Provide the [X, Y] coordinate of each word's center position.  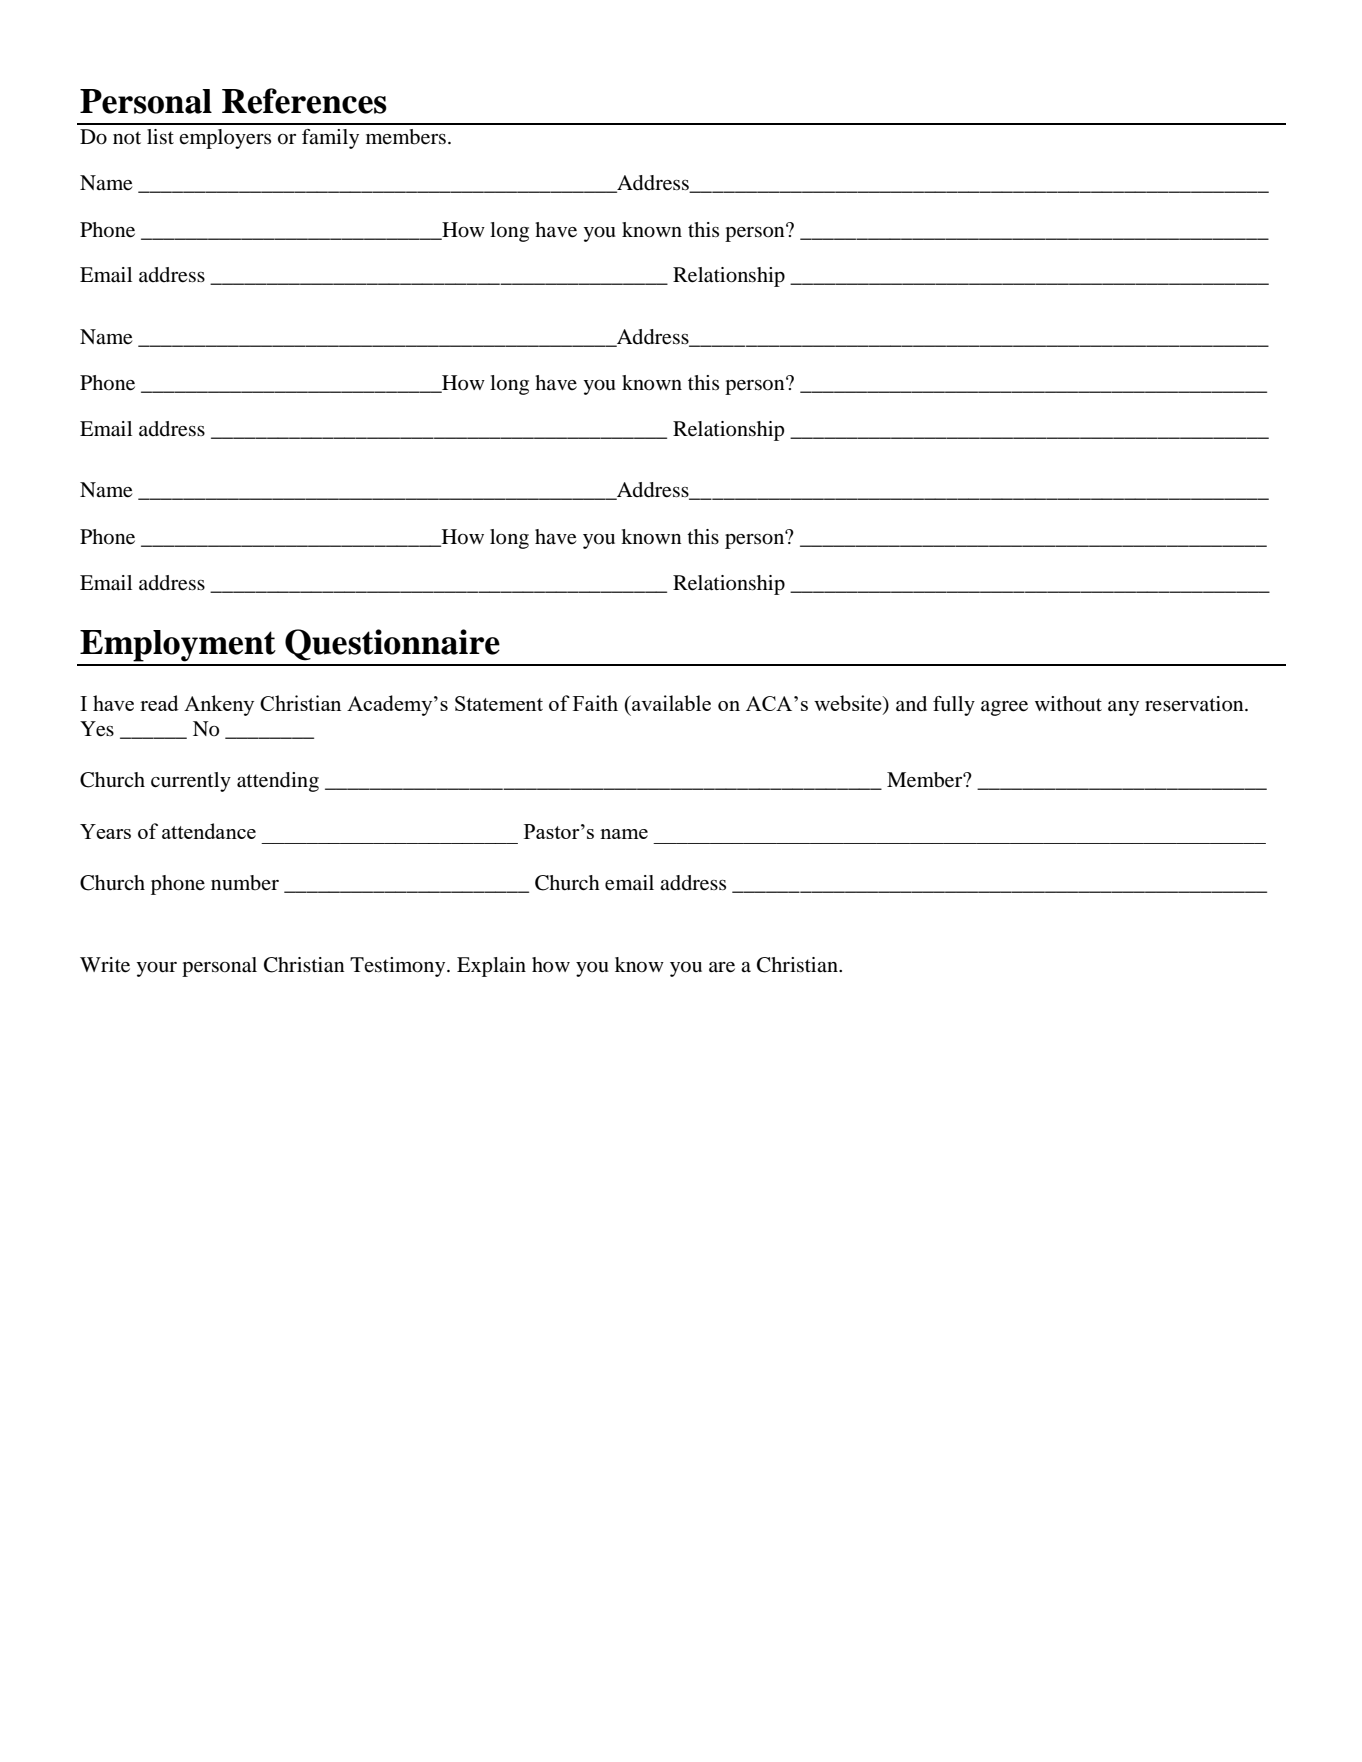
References [304, 101]
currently [191, 782]
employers [225, 139]
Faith [595, 703]
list [160, 137]
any [1123, 708]
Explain [491, 967]
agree [1004, 708]
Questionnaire [392, 645]
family [330, 139]
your [156, 969]
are [722, 967]
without [1068, 704]
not [127, 138]
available [670, 703]
